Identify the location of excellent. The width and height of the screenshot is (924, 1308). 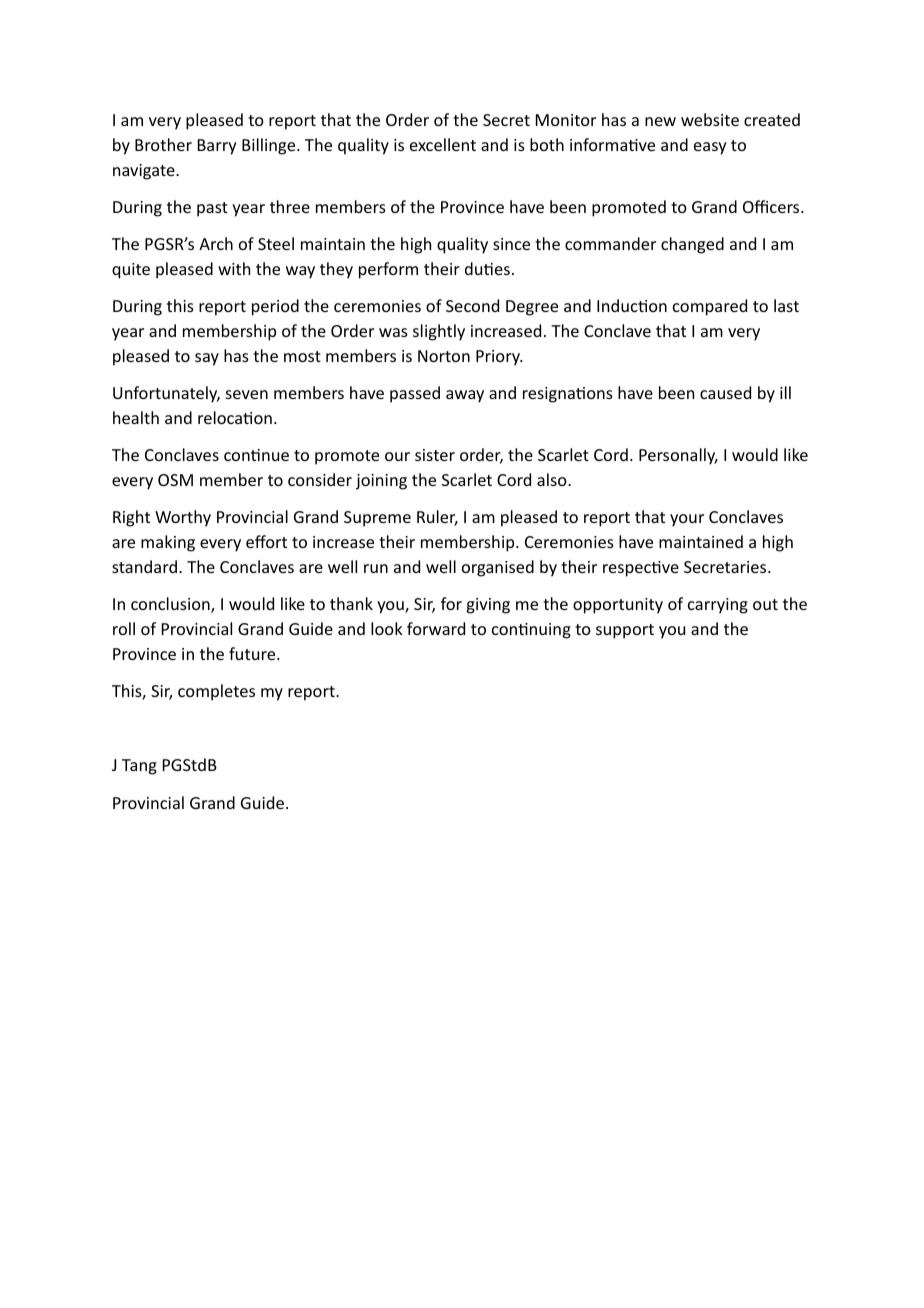
(443, 144).
